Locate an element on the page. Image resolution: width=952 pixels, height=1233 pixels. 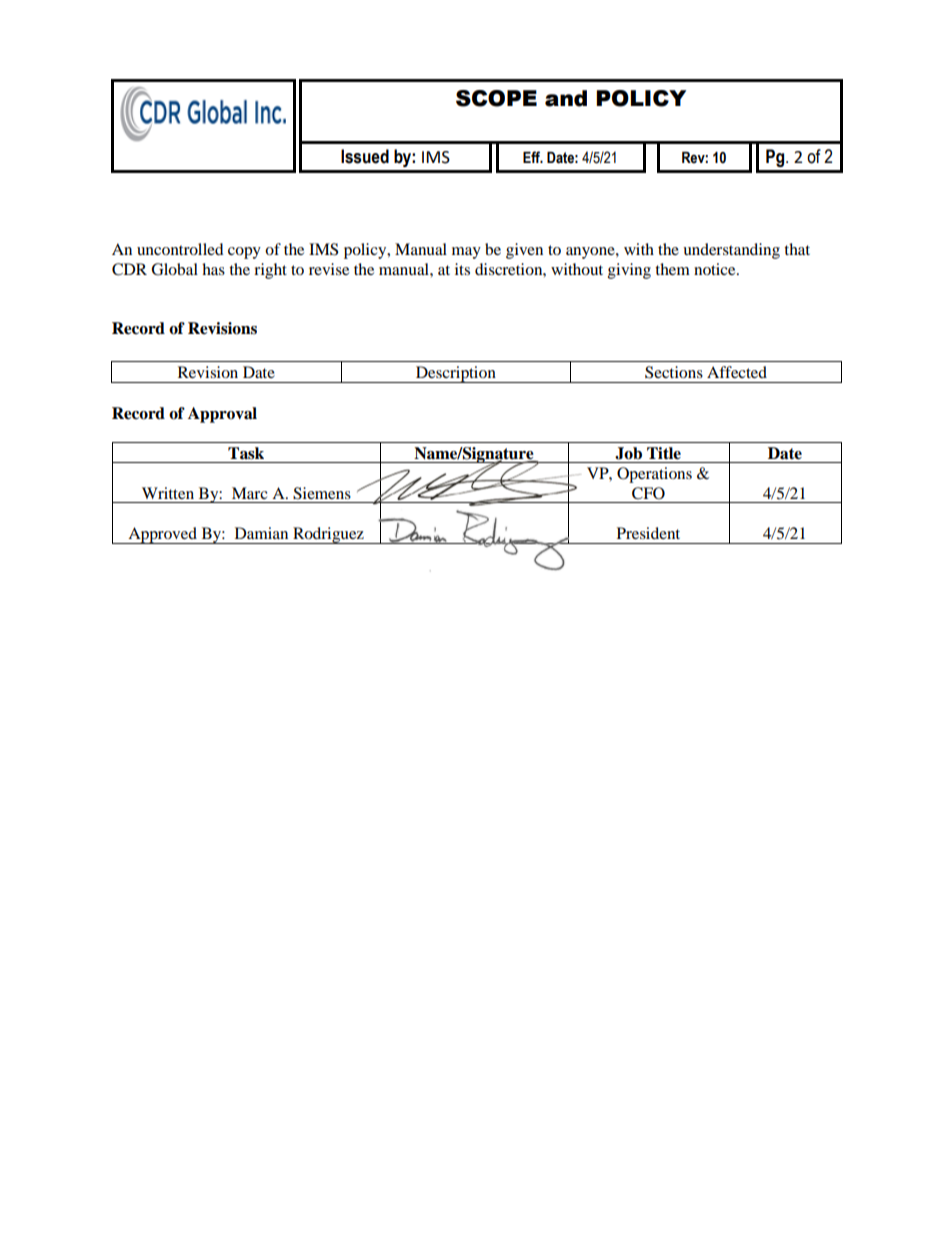
Approval is located at coordinates (222, 415).
